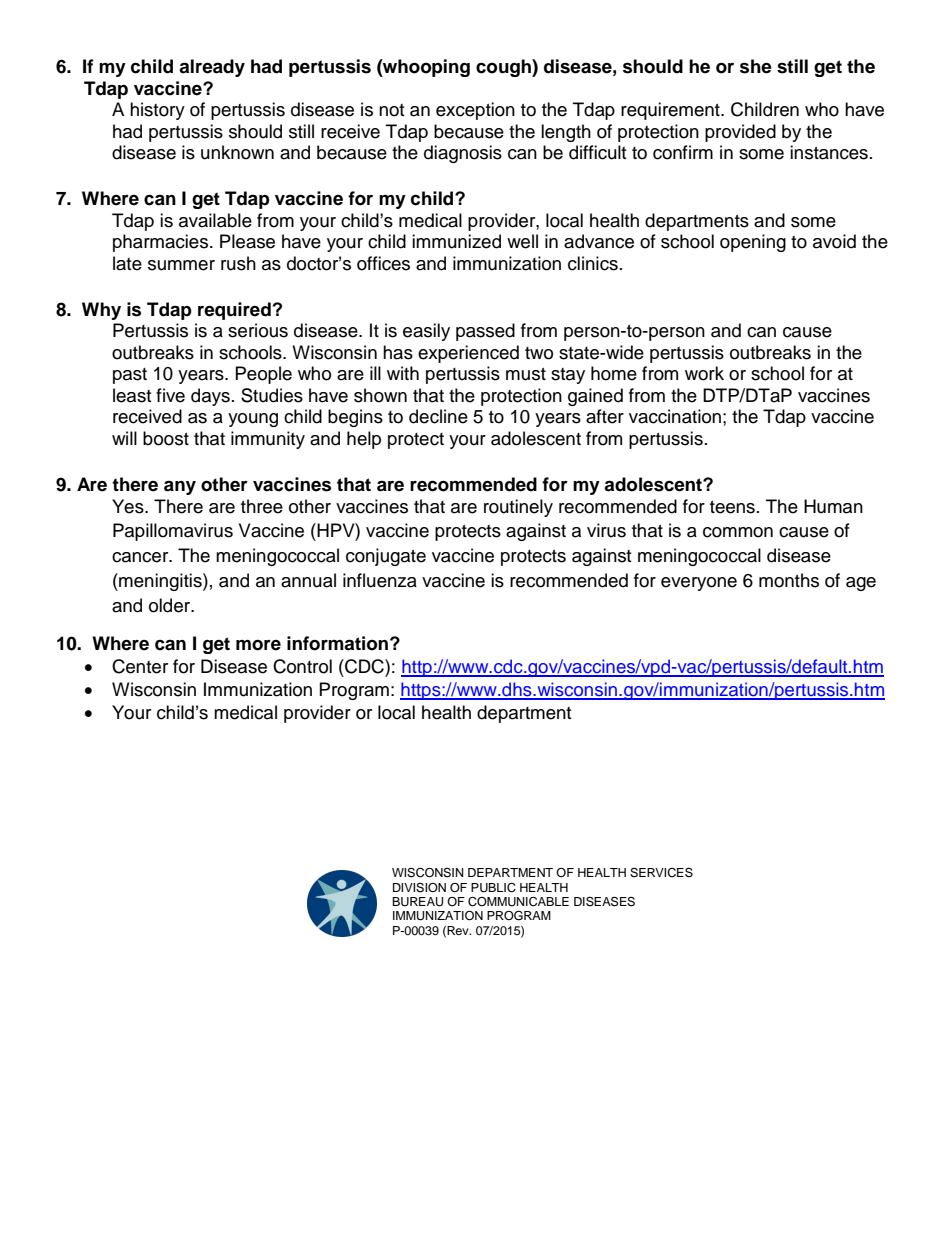  What do you see at coordinates (181, 265) in the screenshot?
I see `summer` at bounding box center [181, 265].
